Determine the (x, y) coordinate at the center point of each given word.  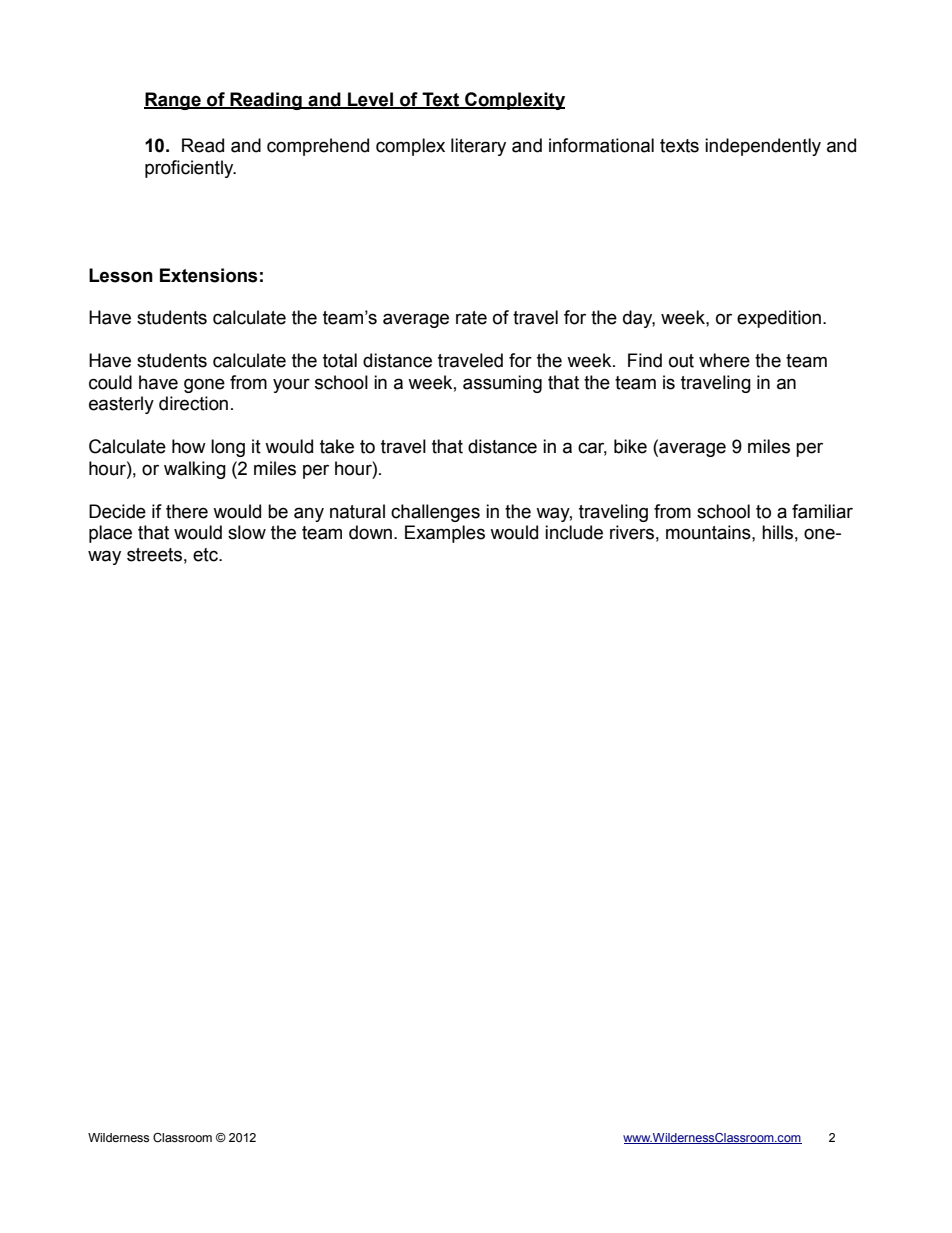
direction (193, 403)
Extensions (209, 275)
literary (478, 147)
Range (173, 101)
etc (206, 555)
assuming (502, 384)
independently (763, 147)
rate (471, 318)
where (724, 360)
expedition (780, 319)
